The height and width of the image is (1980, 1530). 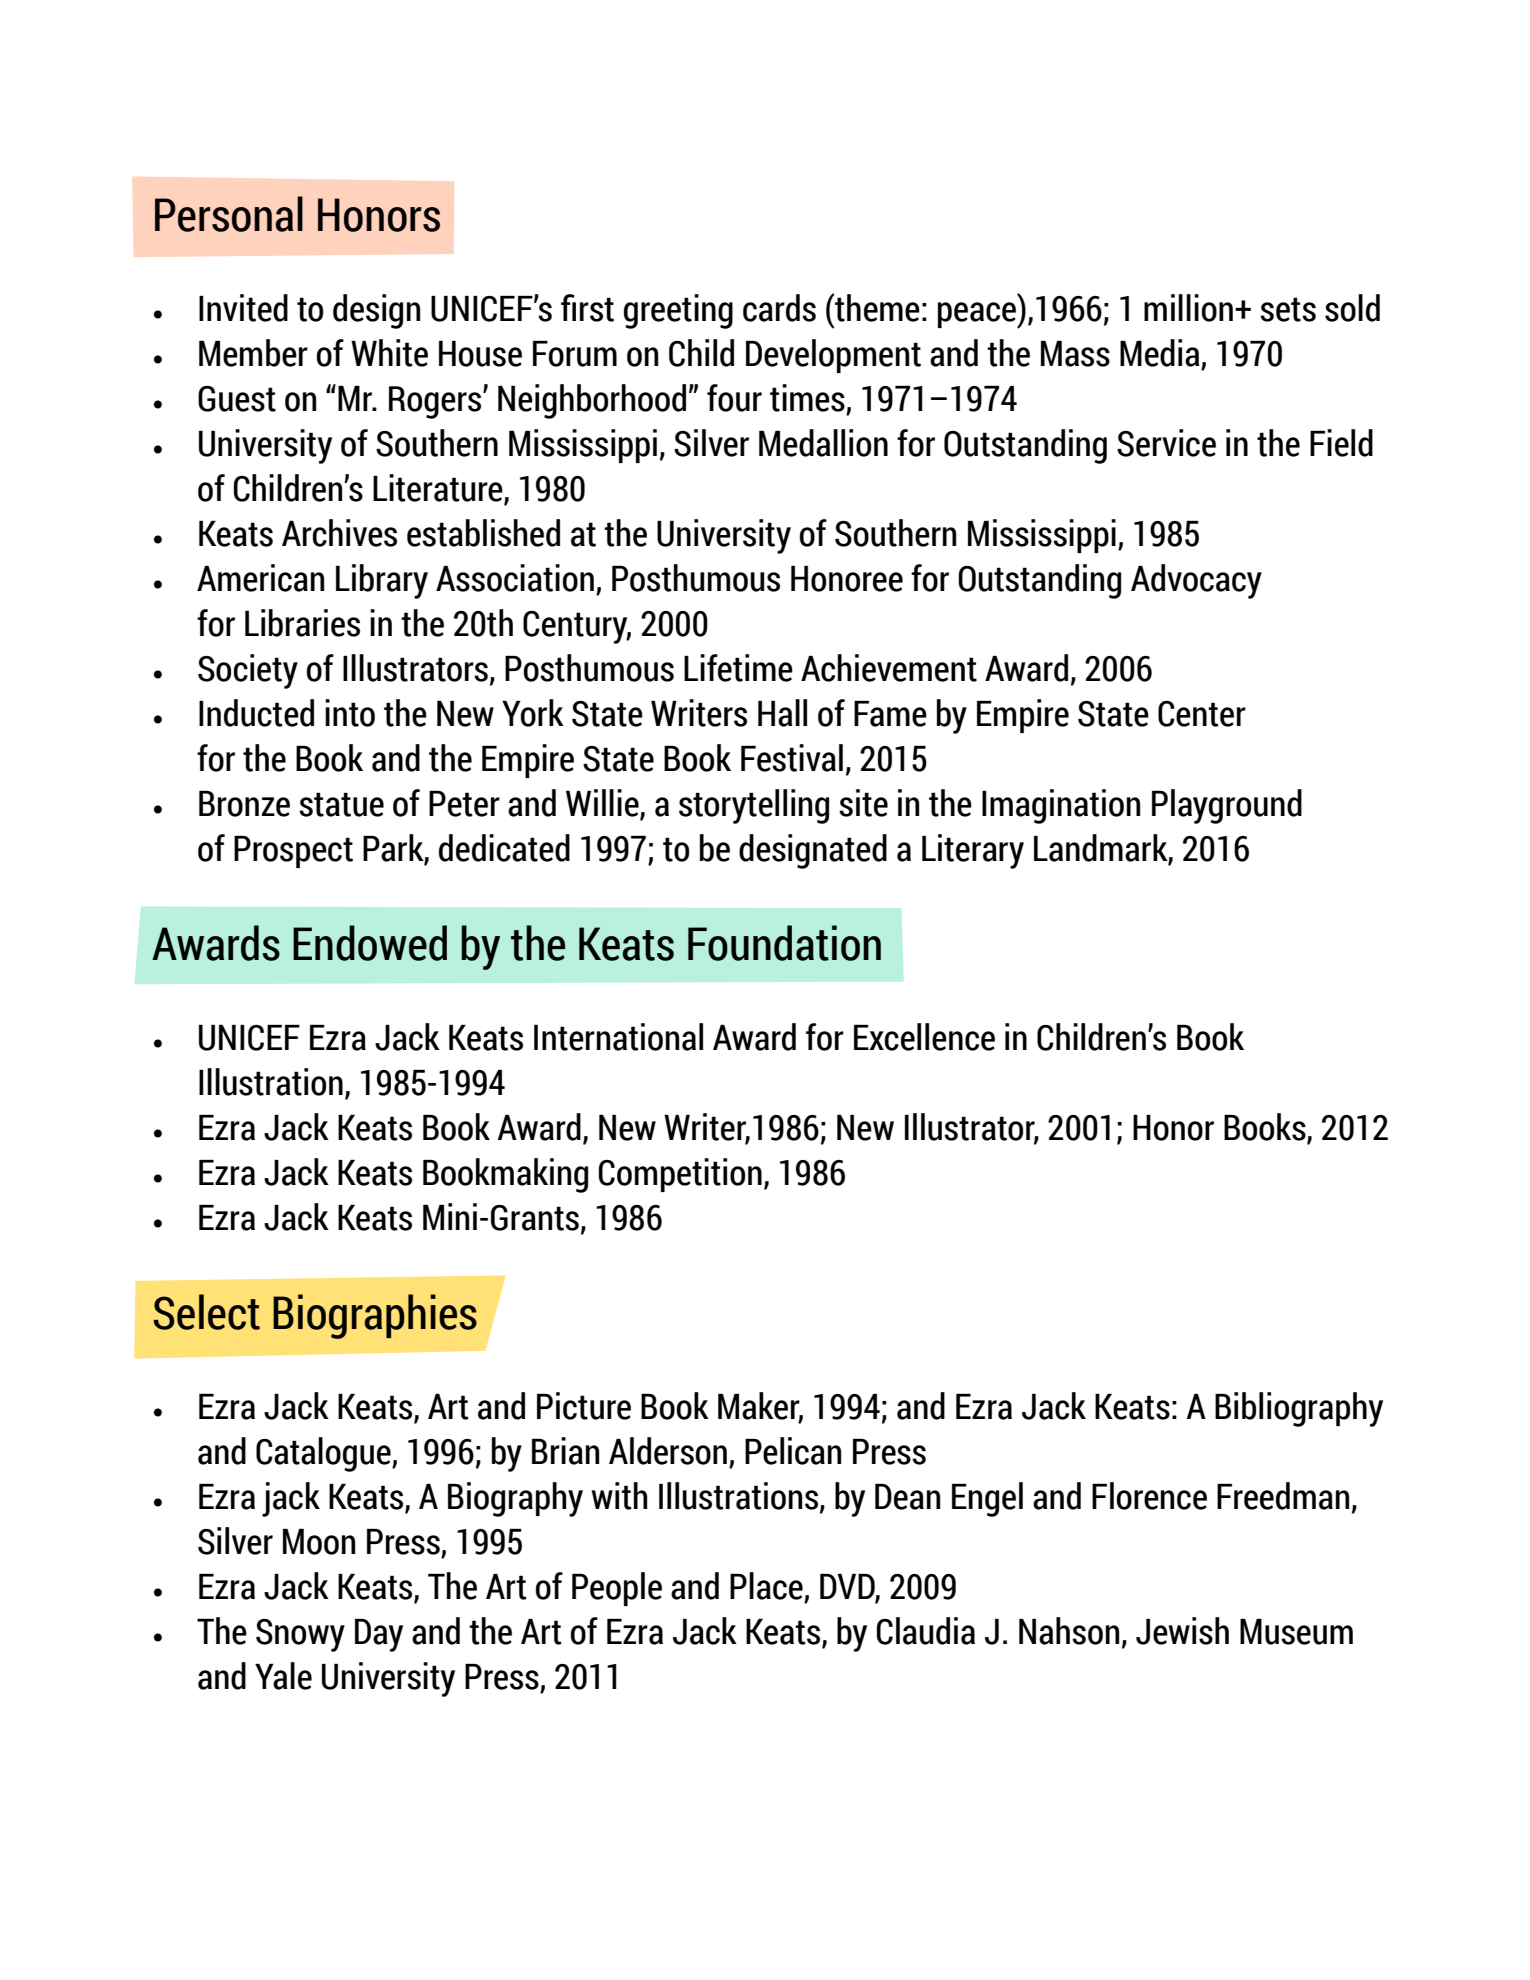 I want to click on Invited, so click(x=243, y=308).
